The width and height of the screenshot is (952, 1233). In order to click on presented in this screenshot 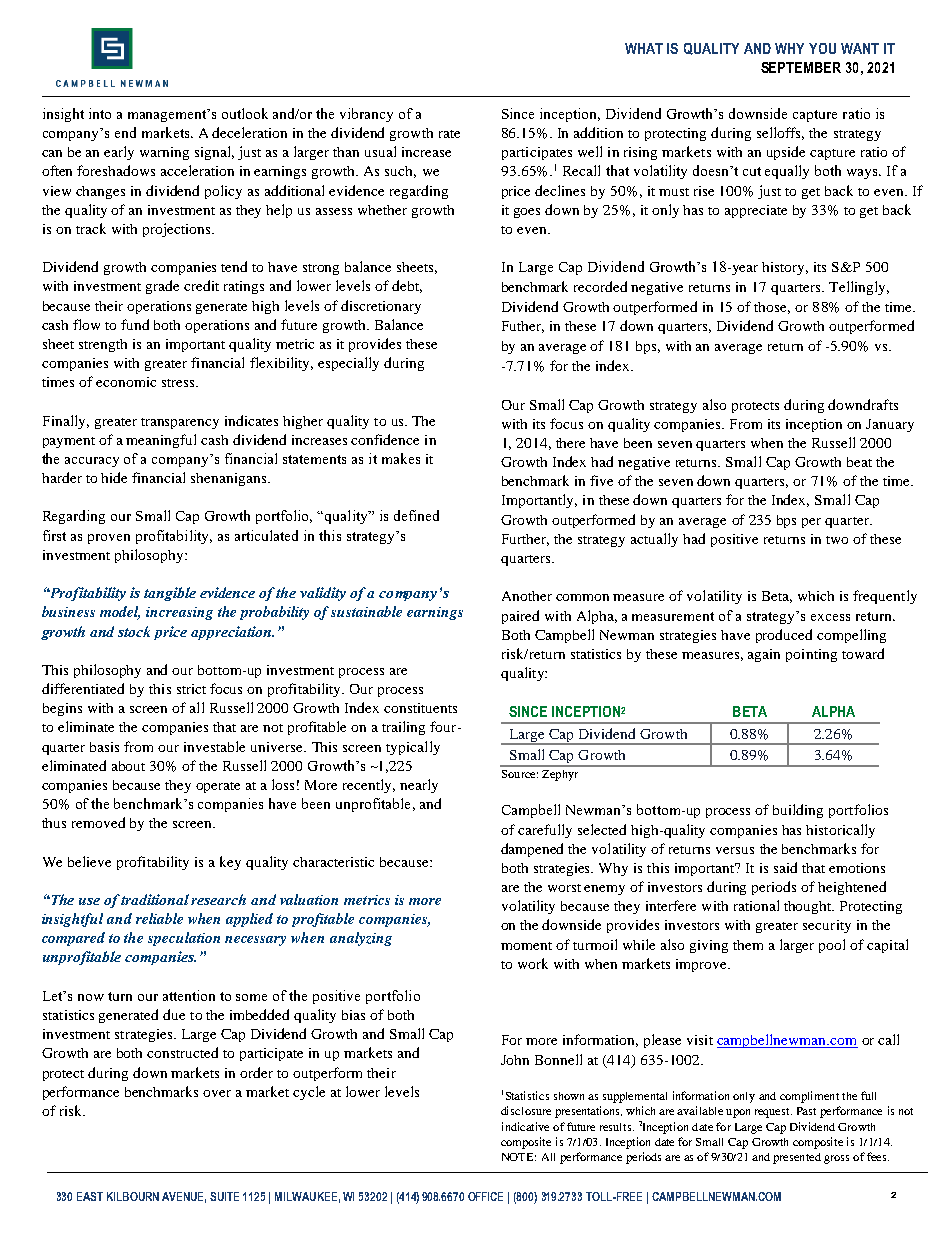, I will do `click(797, 1158)`.
